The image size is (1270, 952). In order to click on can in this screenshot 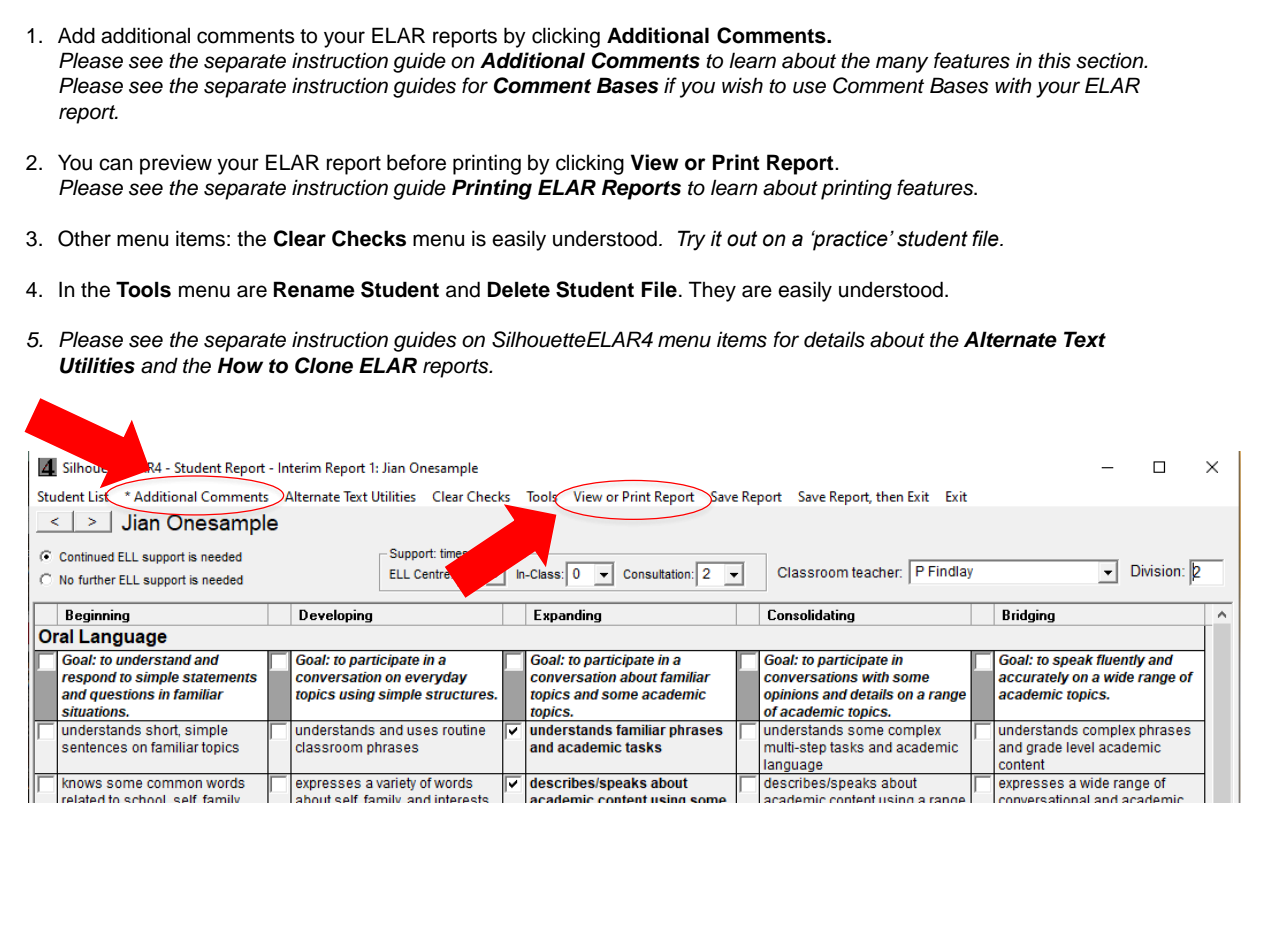, I will do `click(116, 164)`.
